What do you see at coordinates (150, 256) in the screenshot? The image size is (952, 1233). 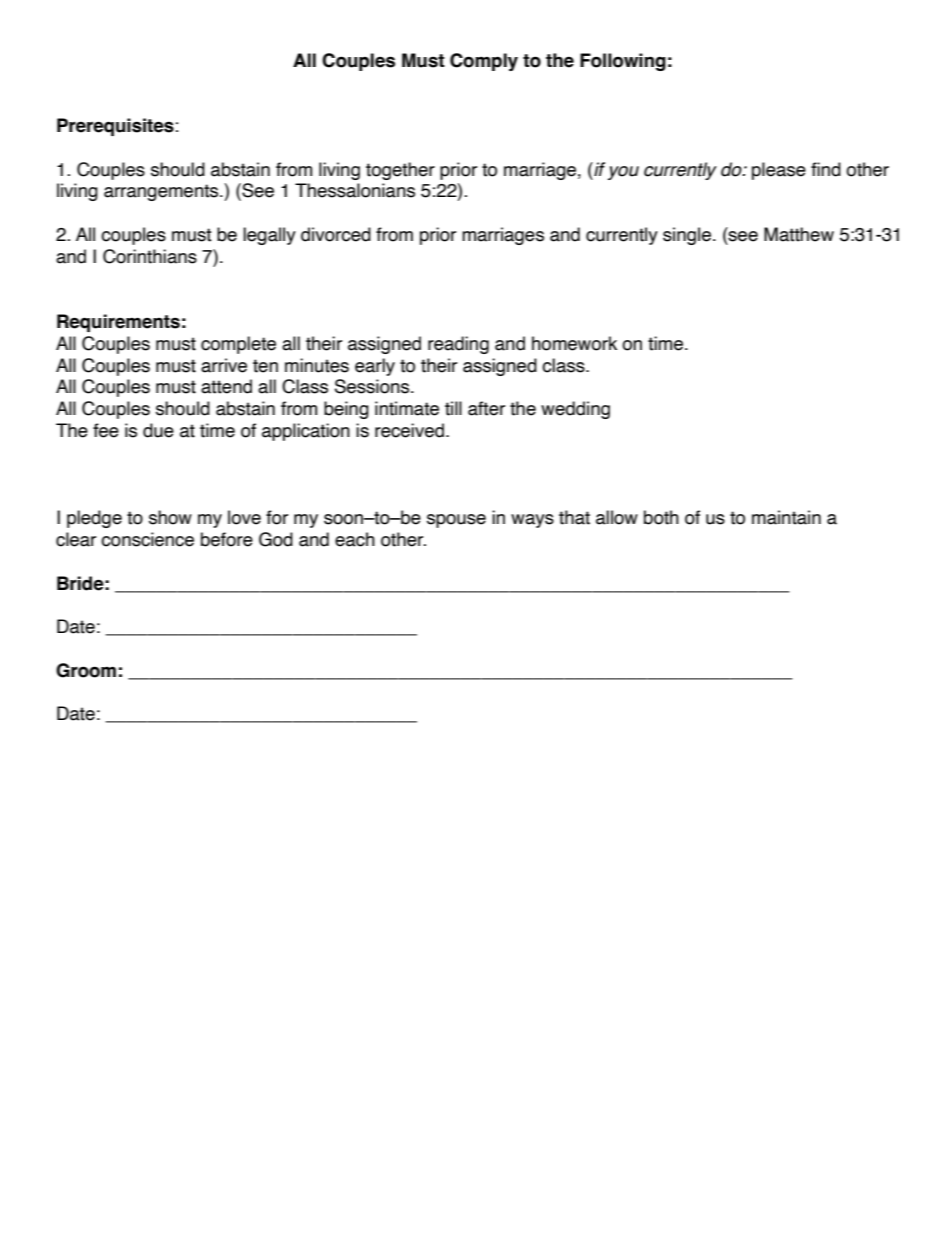 I see `Corinthians` at bounding box center [150, 256].
